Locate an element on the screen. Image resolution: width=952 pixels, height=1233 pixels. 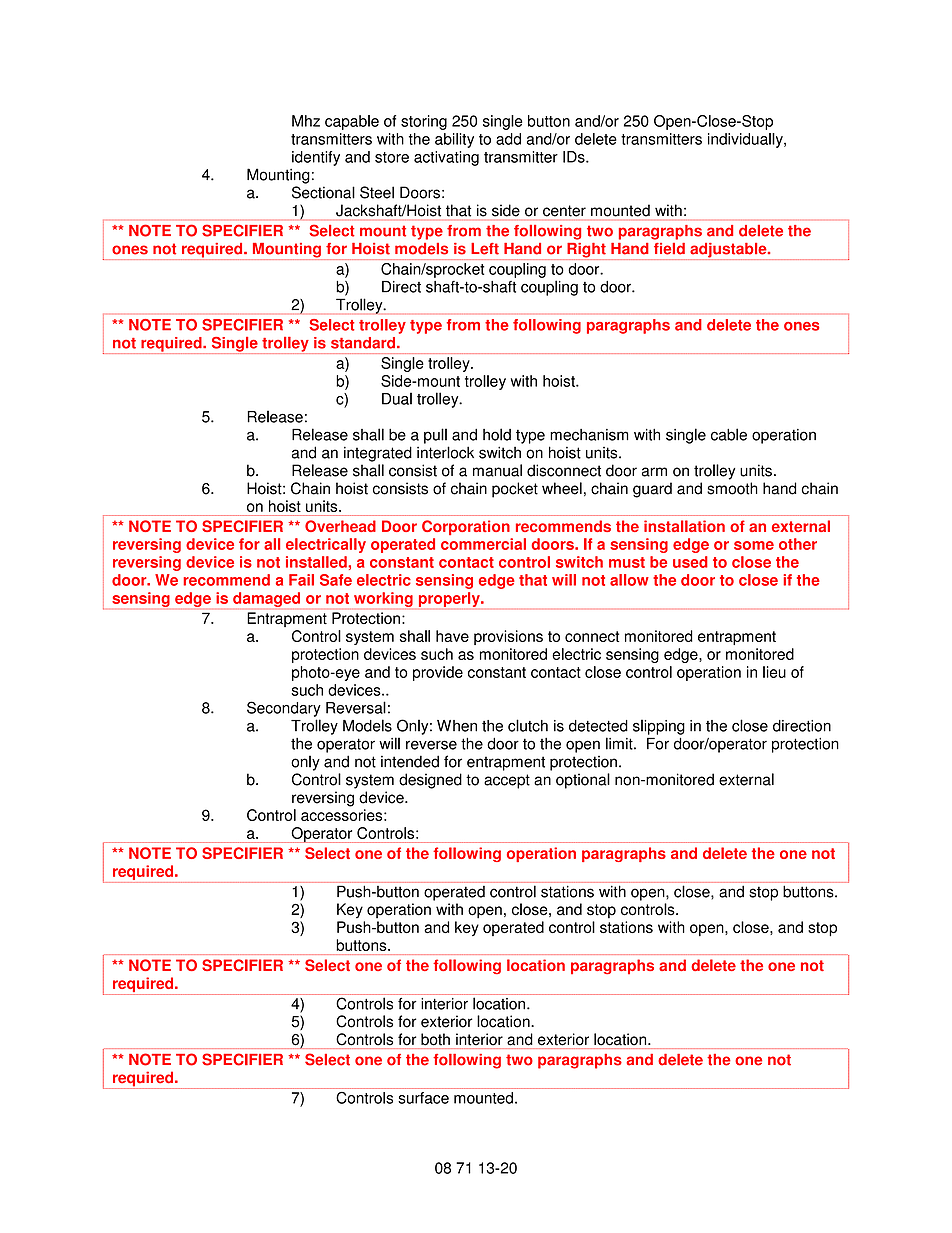
both is located at coordinates (435, 1039).
